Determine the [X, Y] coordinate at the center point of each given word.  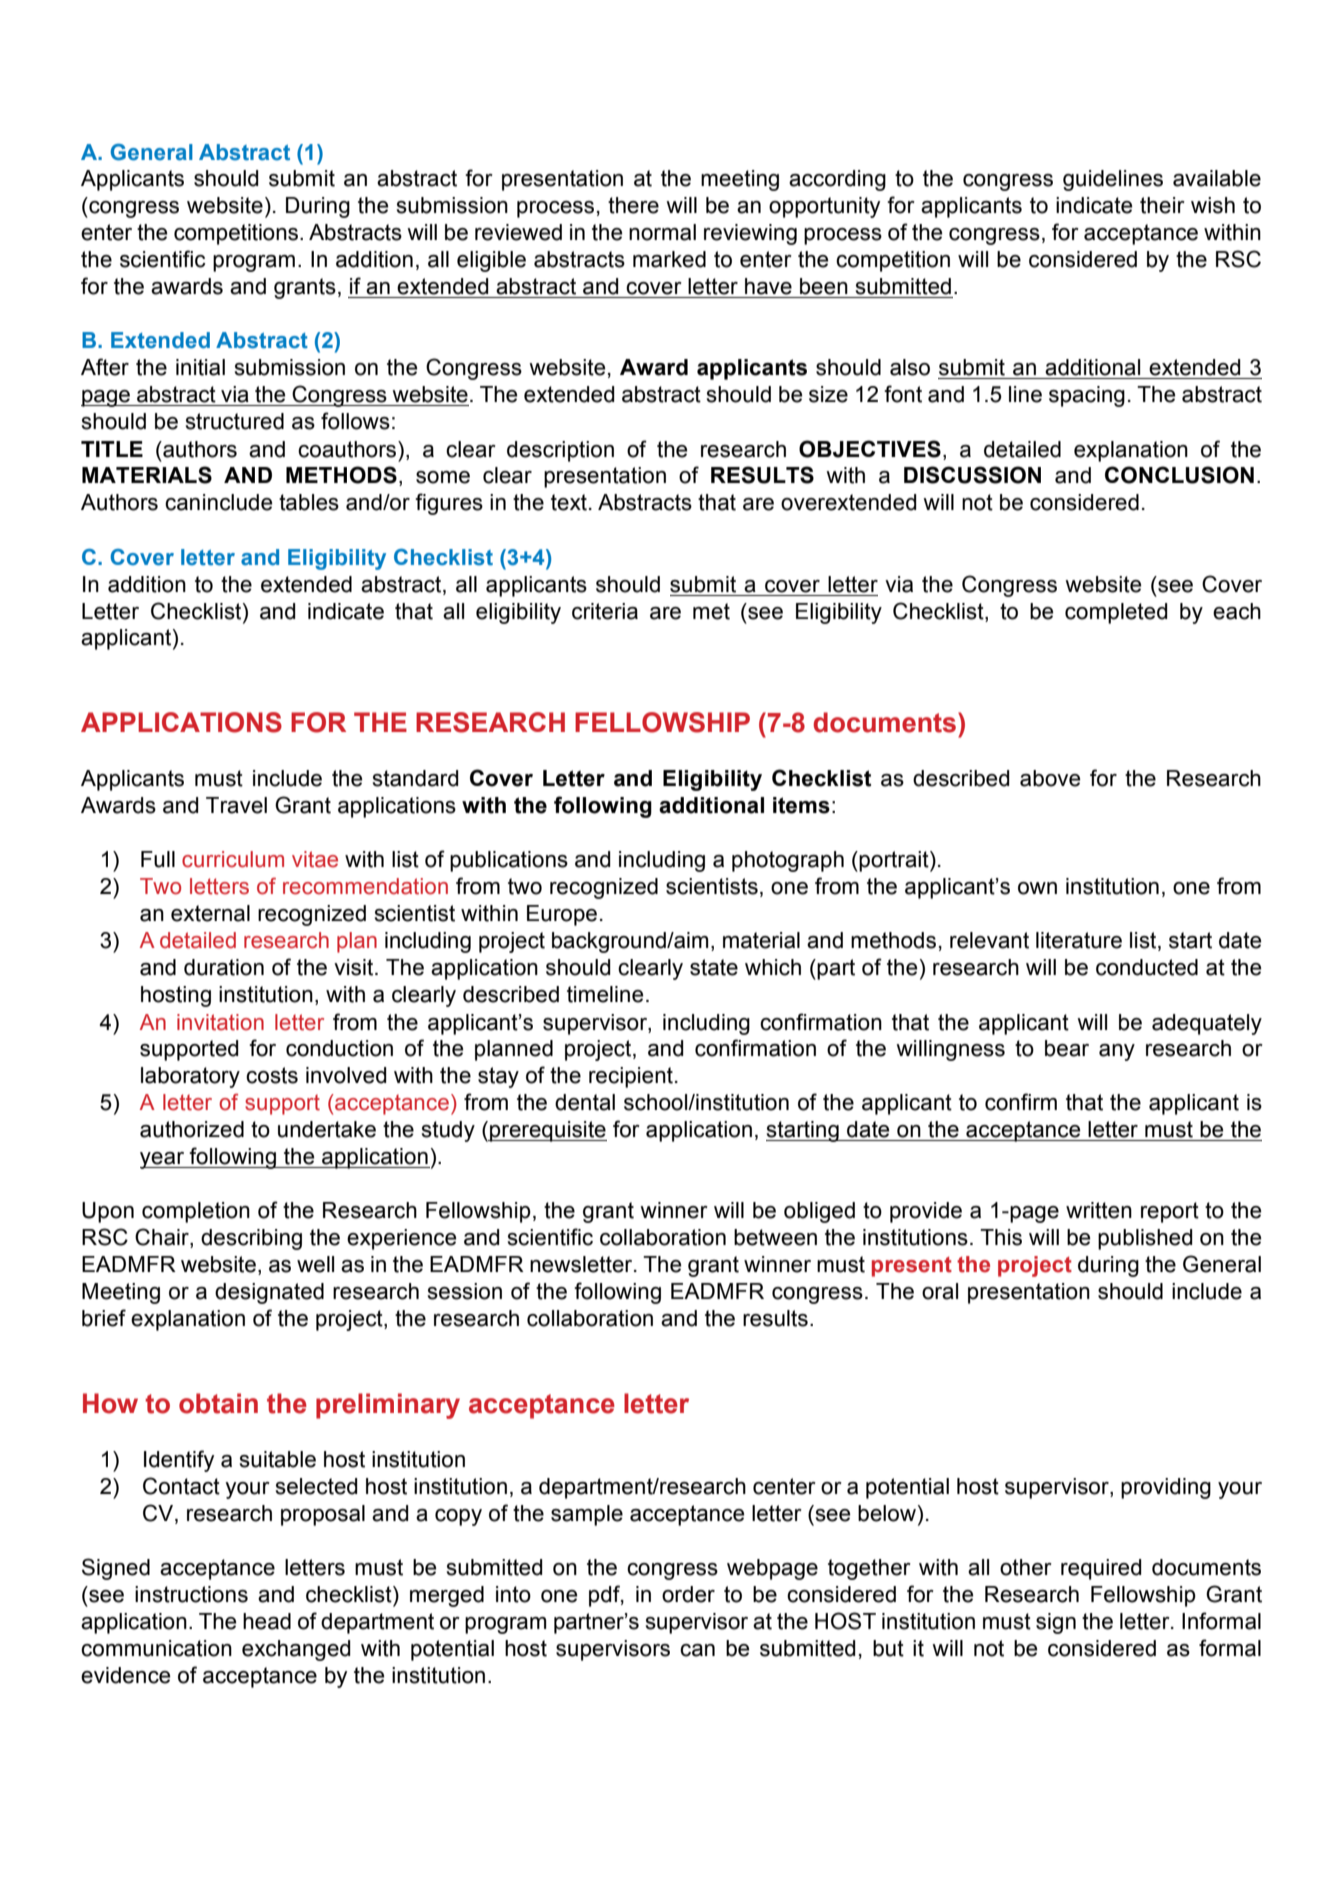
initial [200, 367]
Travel [236, 805]
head [267, 1621]
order [688, 1594]
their [1162, 205]
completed [1116, 613]
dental [585, 1102]
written [1099, 1210]
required [1101, 1569]
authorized [192, 1129]
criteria [605, 611]
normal [662, 232]
